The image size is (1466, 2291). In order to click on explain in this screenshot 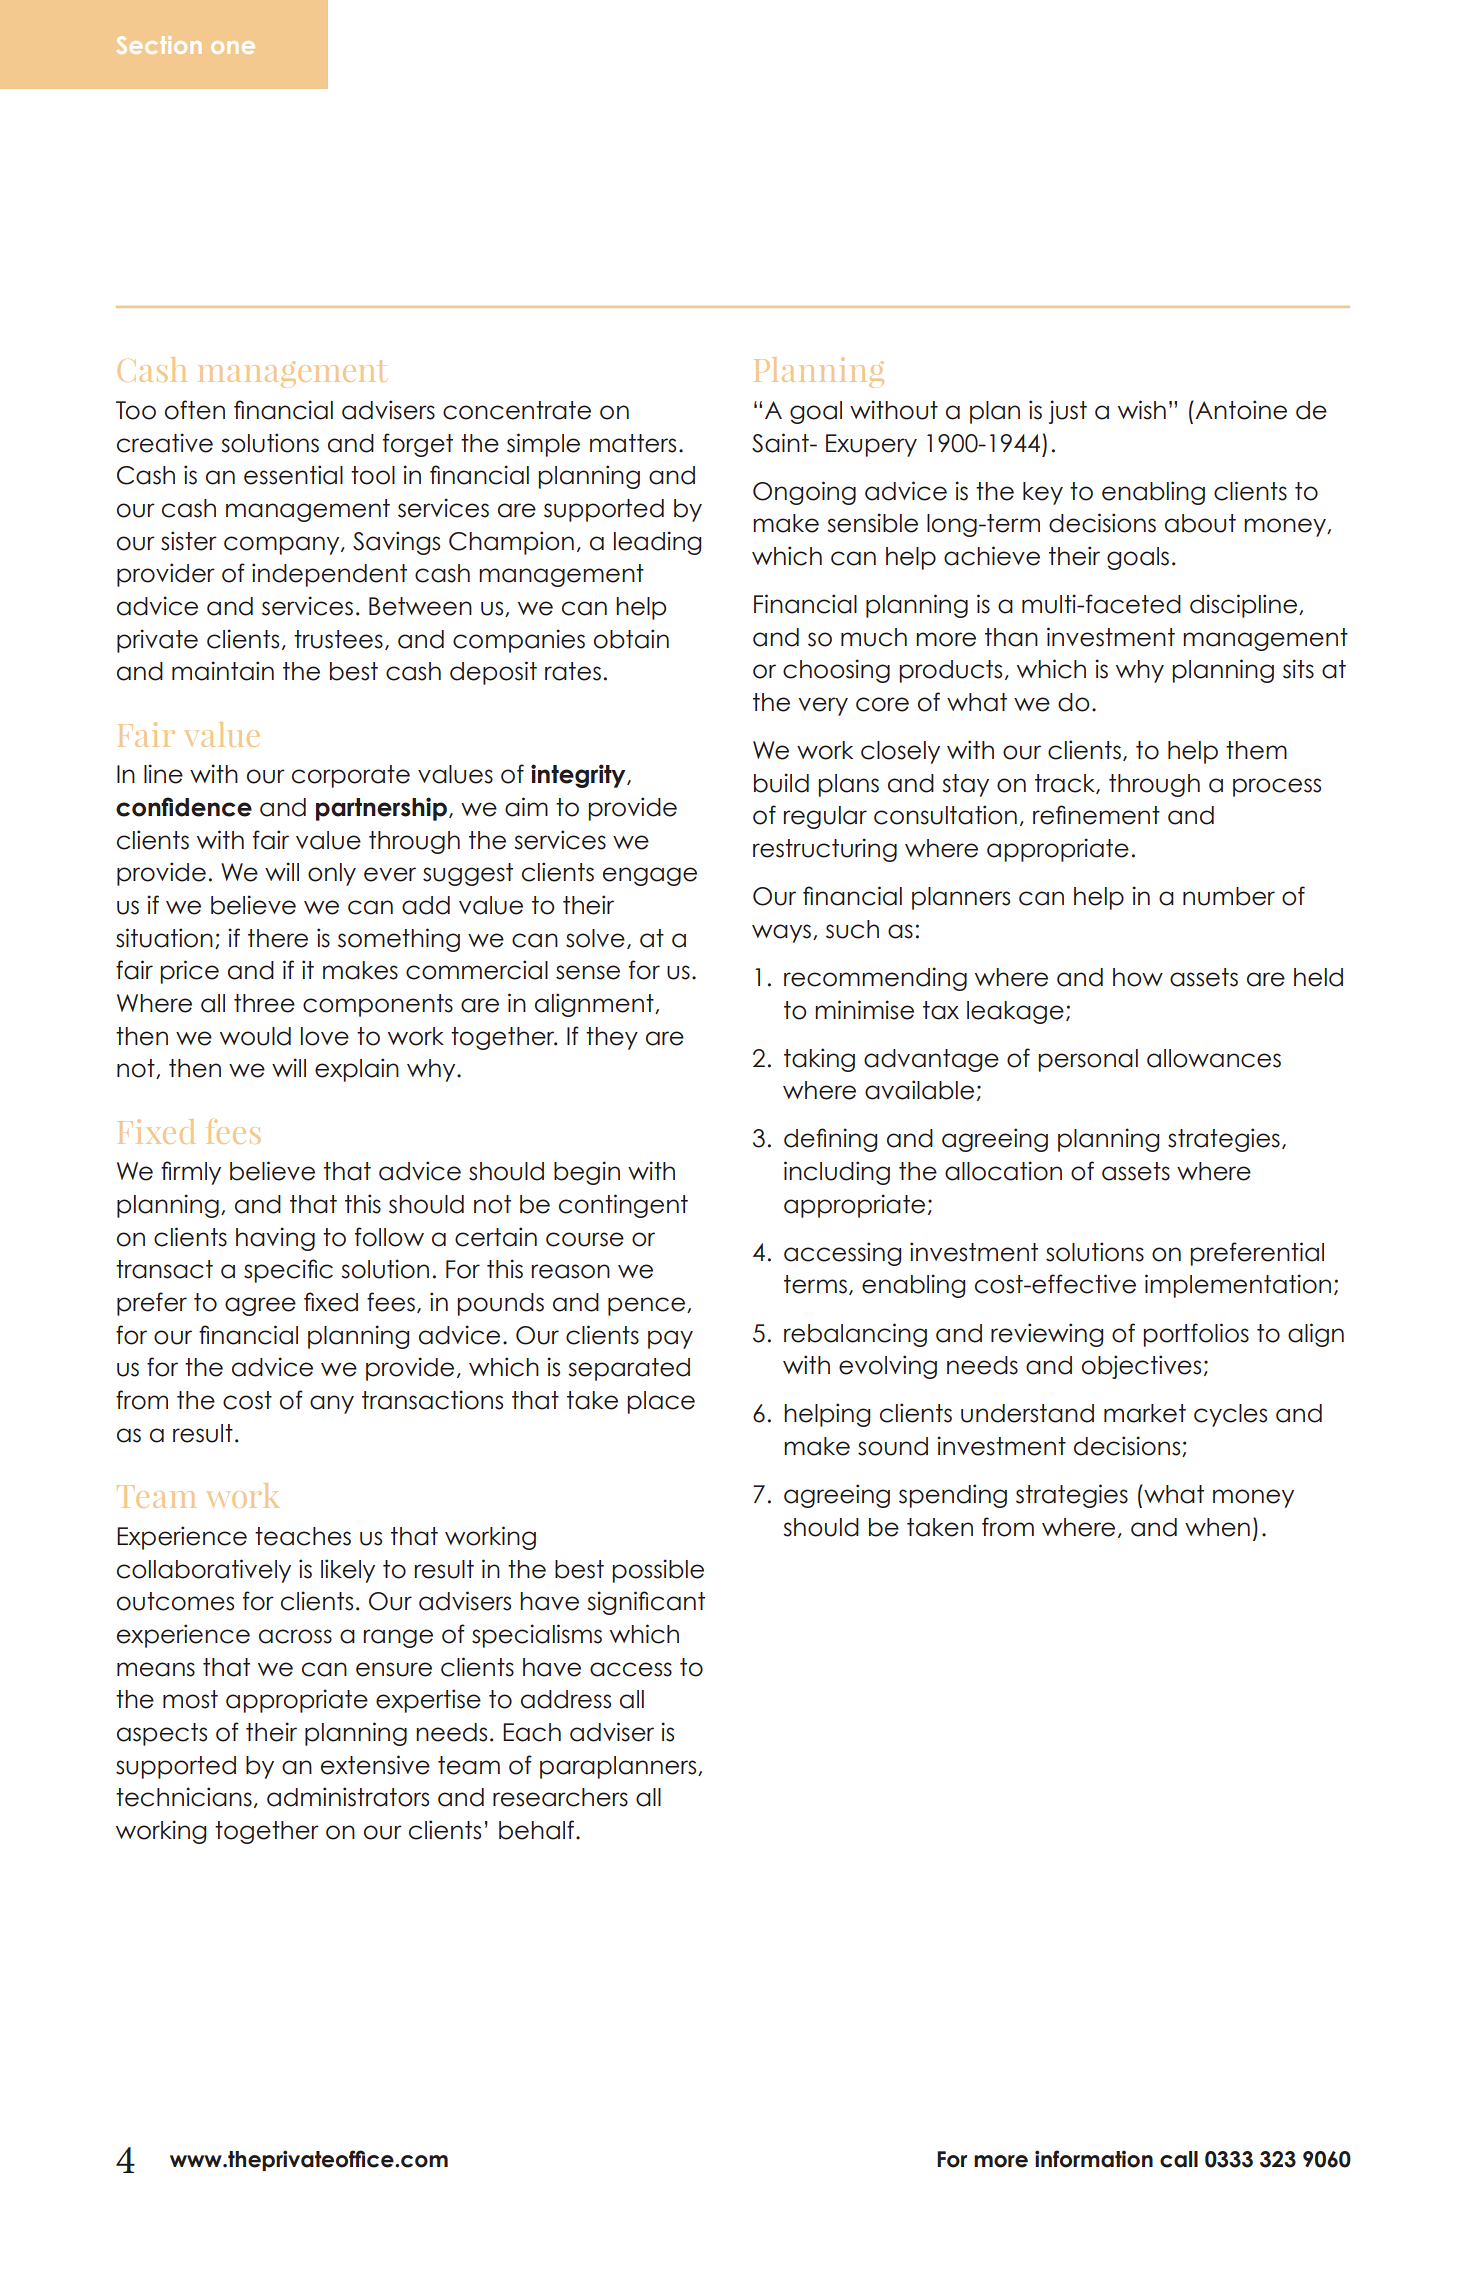, I will do `click(357, 1070)`.
